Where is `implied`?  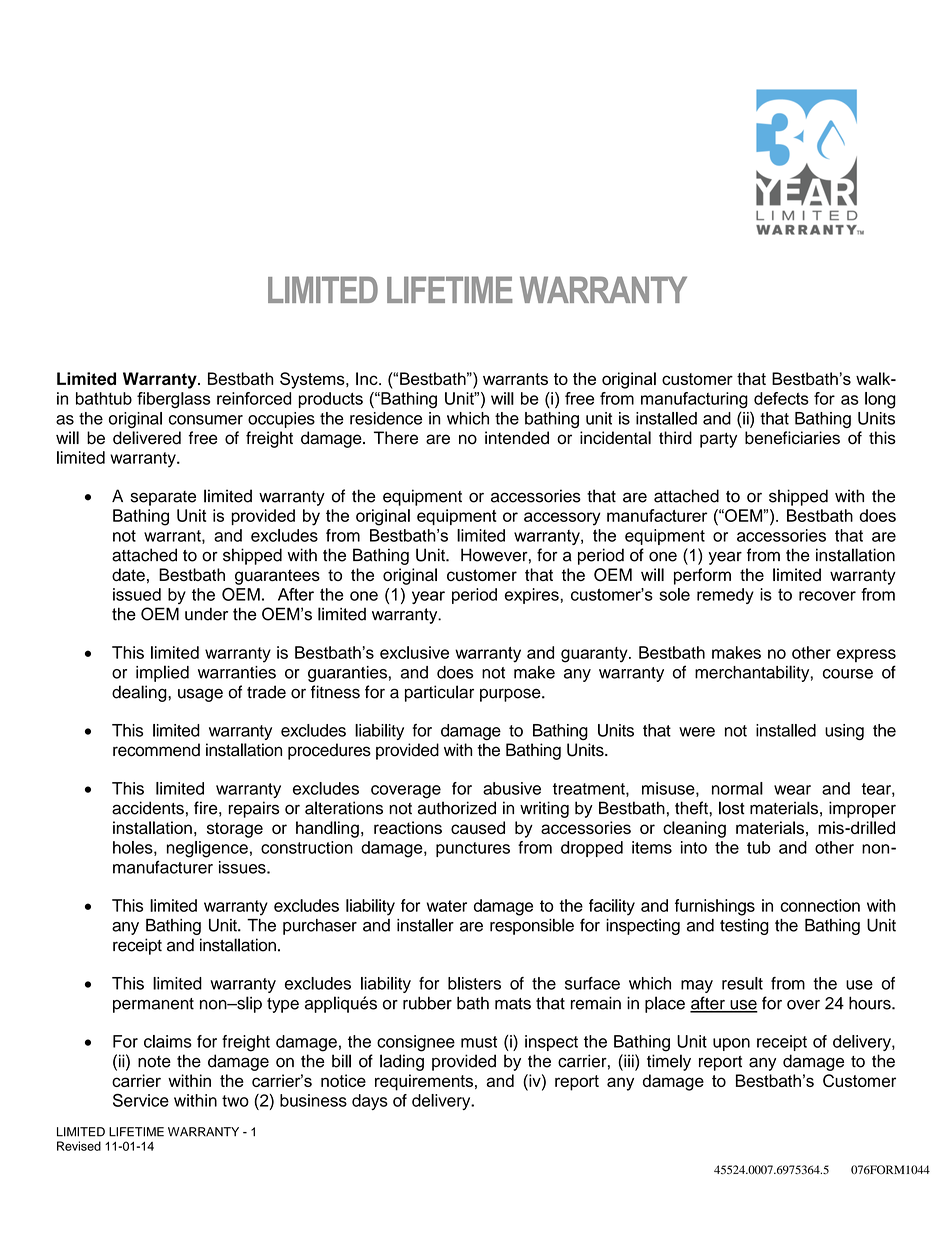 implied is located at coordinates (162, 673).
